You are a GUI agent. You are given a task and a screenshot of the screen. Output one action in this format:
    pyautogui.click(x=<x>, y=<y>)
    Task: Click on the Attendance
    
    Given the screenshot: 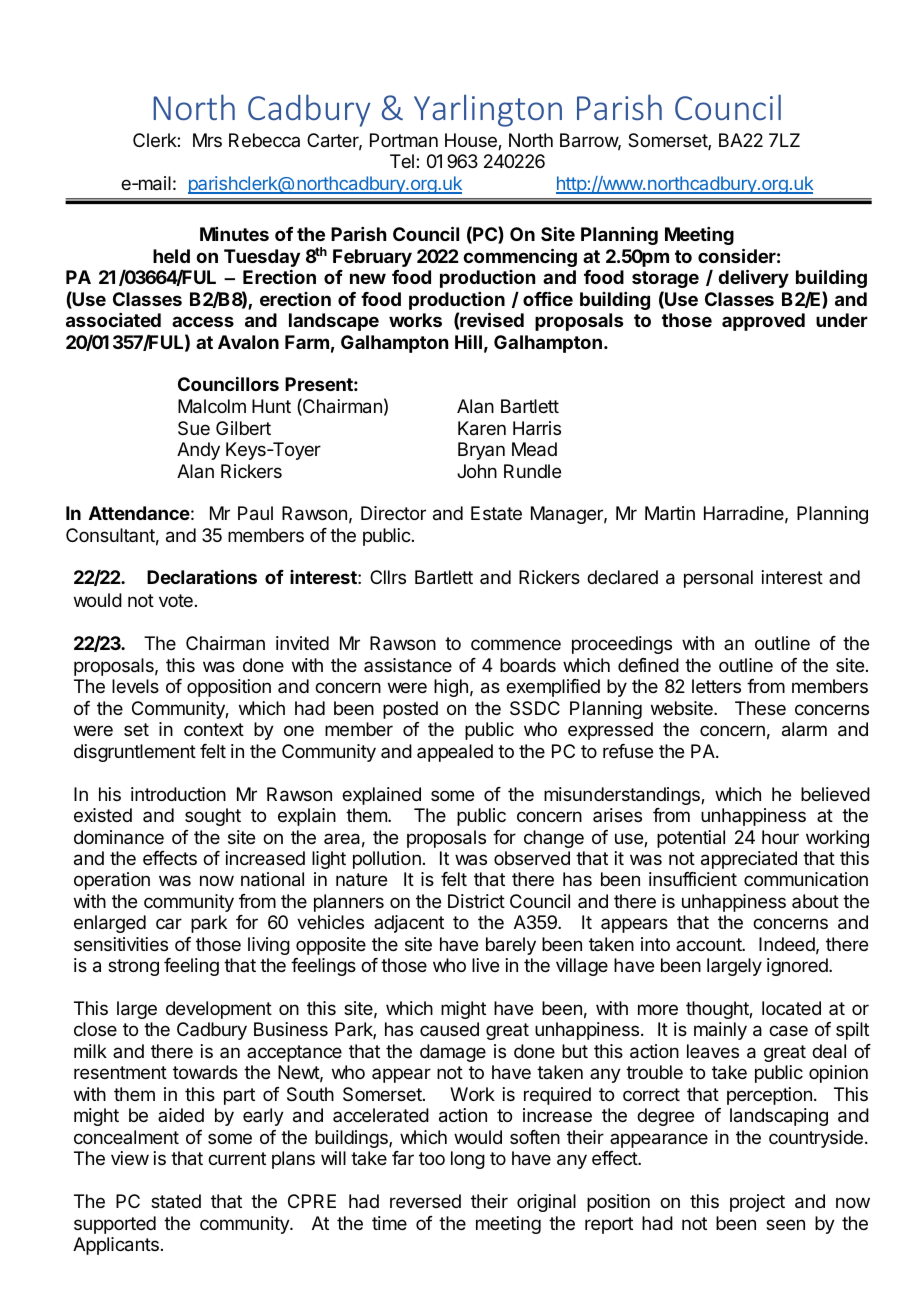 What is the action you would take?
    pyautogui.click(x=139, y=513)
